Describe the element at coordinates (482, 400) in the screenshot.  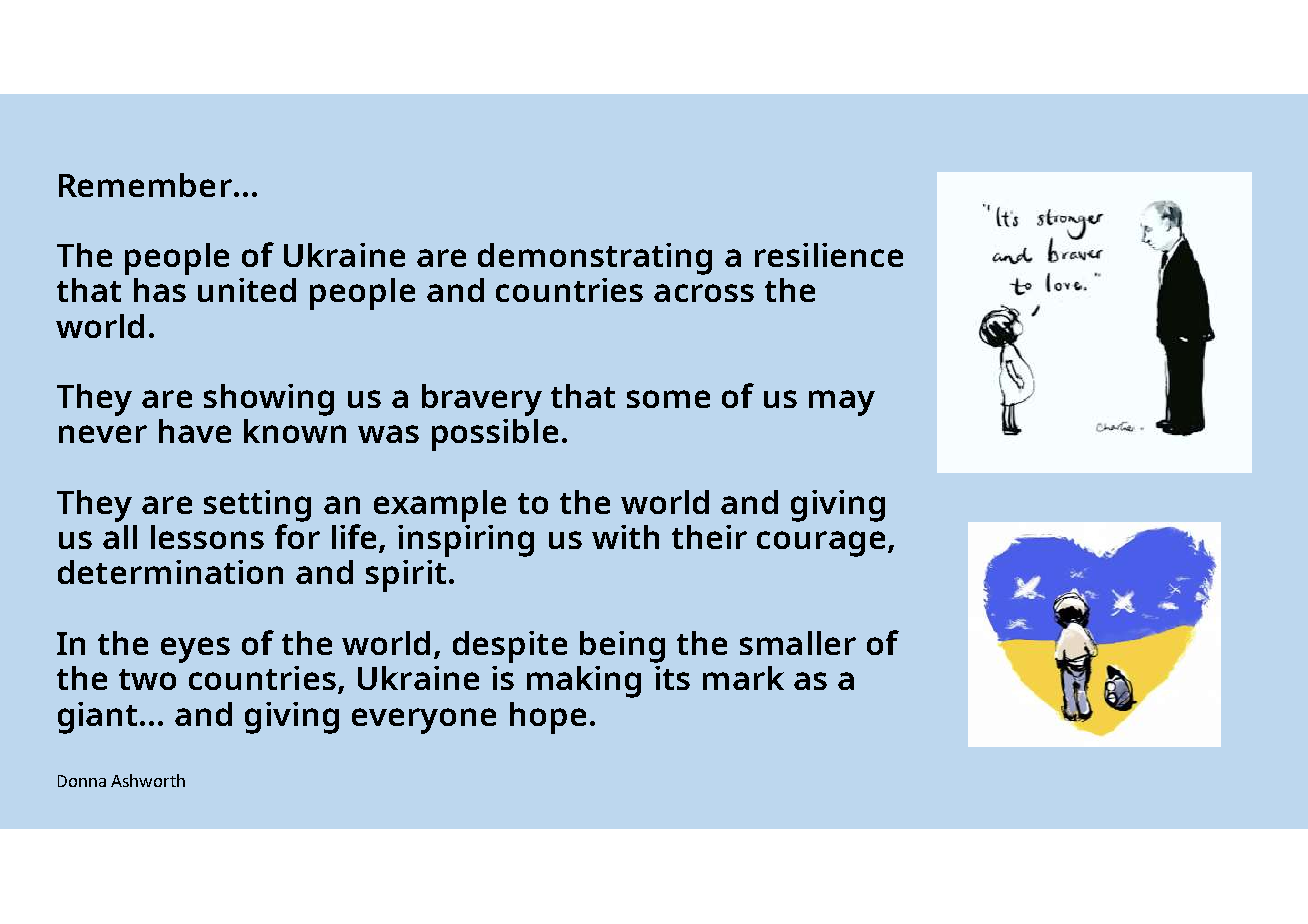
I see `bravery` at that location.
